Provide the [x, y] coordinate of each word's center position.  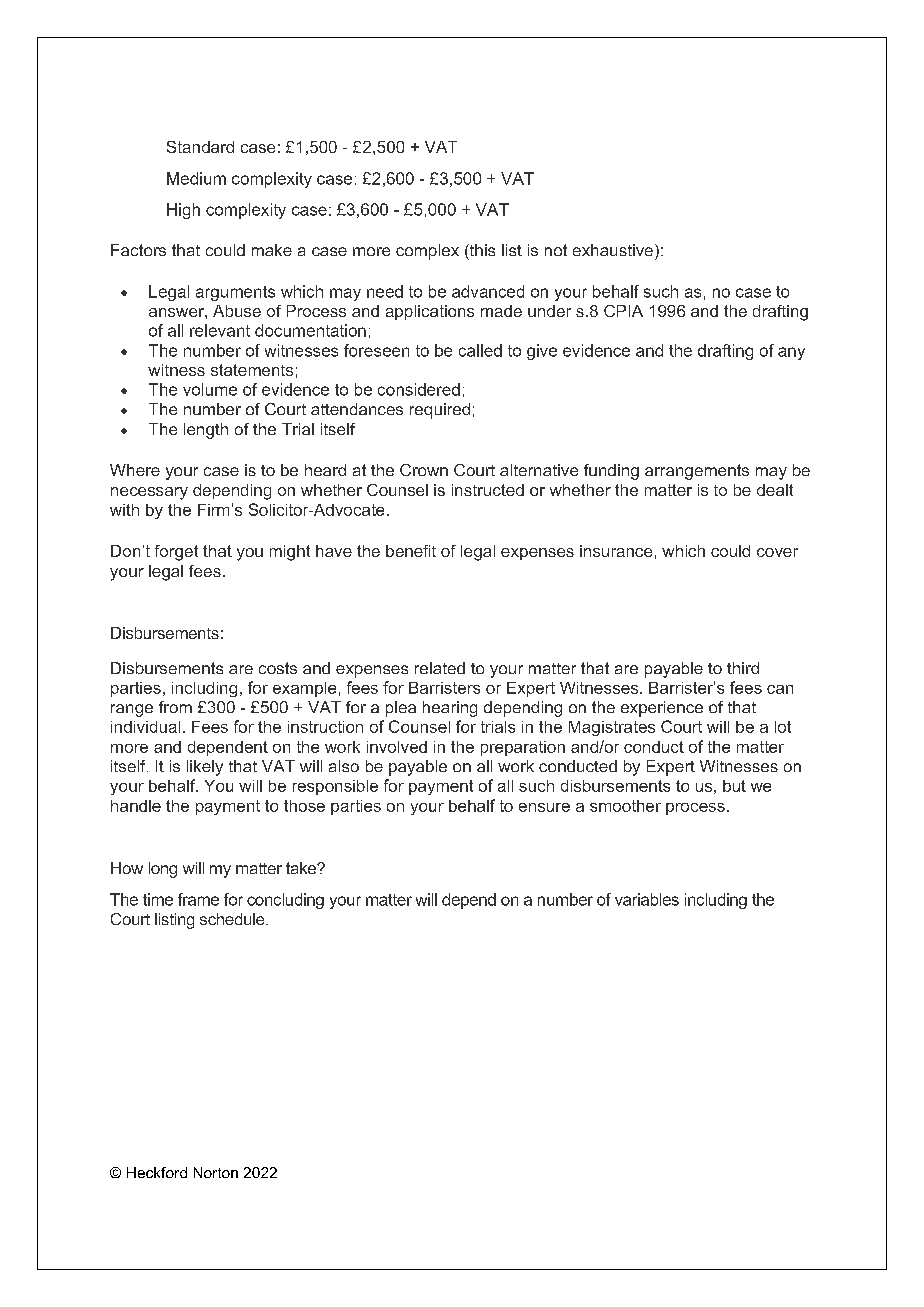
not [556, 250]
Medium [196, 178]
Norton [216, 1172]
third [743, 668]
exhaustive [613, 250]
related [440, 668]
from [175, 707]
